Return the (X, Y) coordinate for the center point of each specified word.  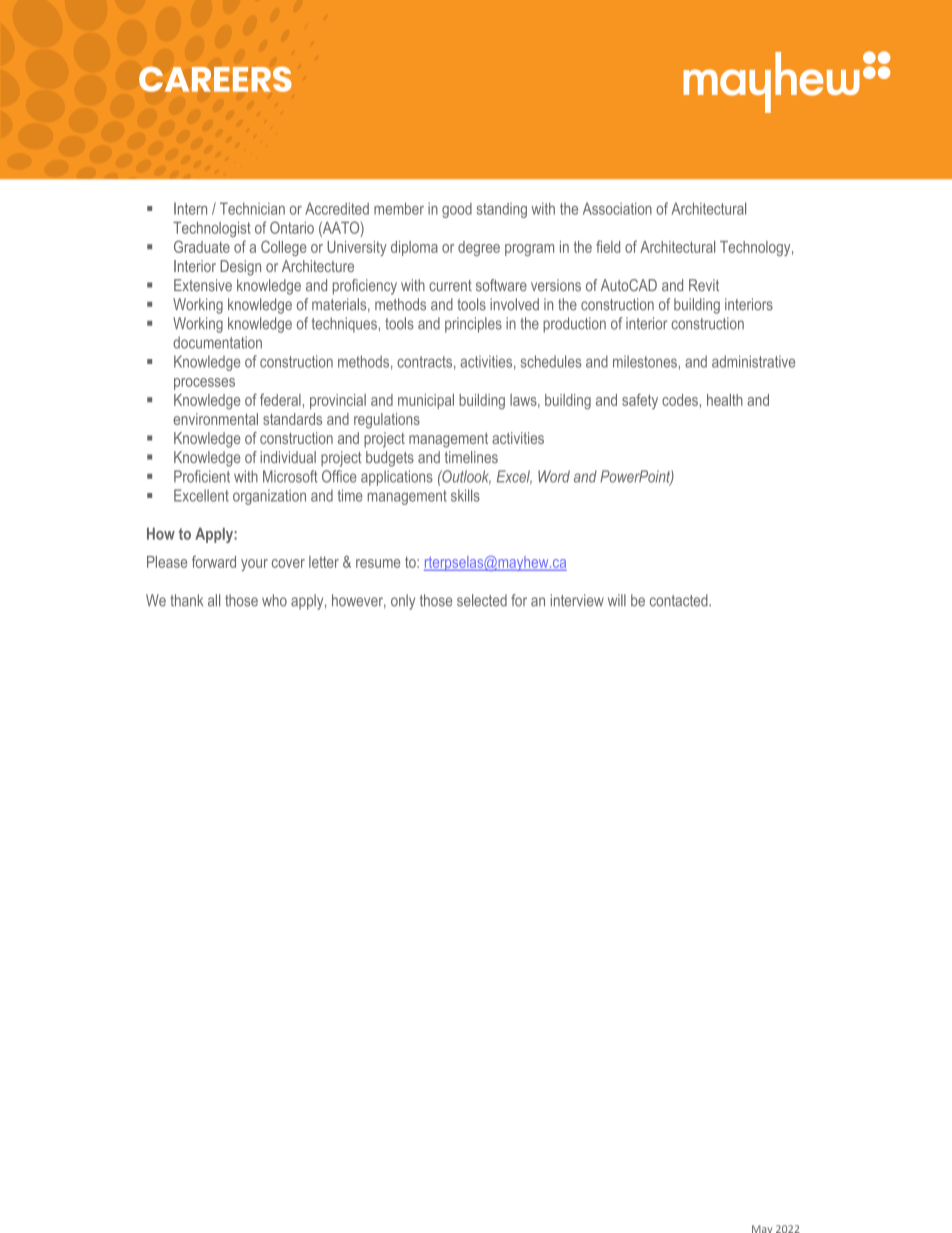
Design (240, 268)
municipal (426, 401)
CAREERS (215, 79)
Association (617, 208)
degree (479, 248)
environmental (215, 419)
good (457, 210)
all (214, 600)
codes (680, 400)
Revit (704, 285)
